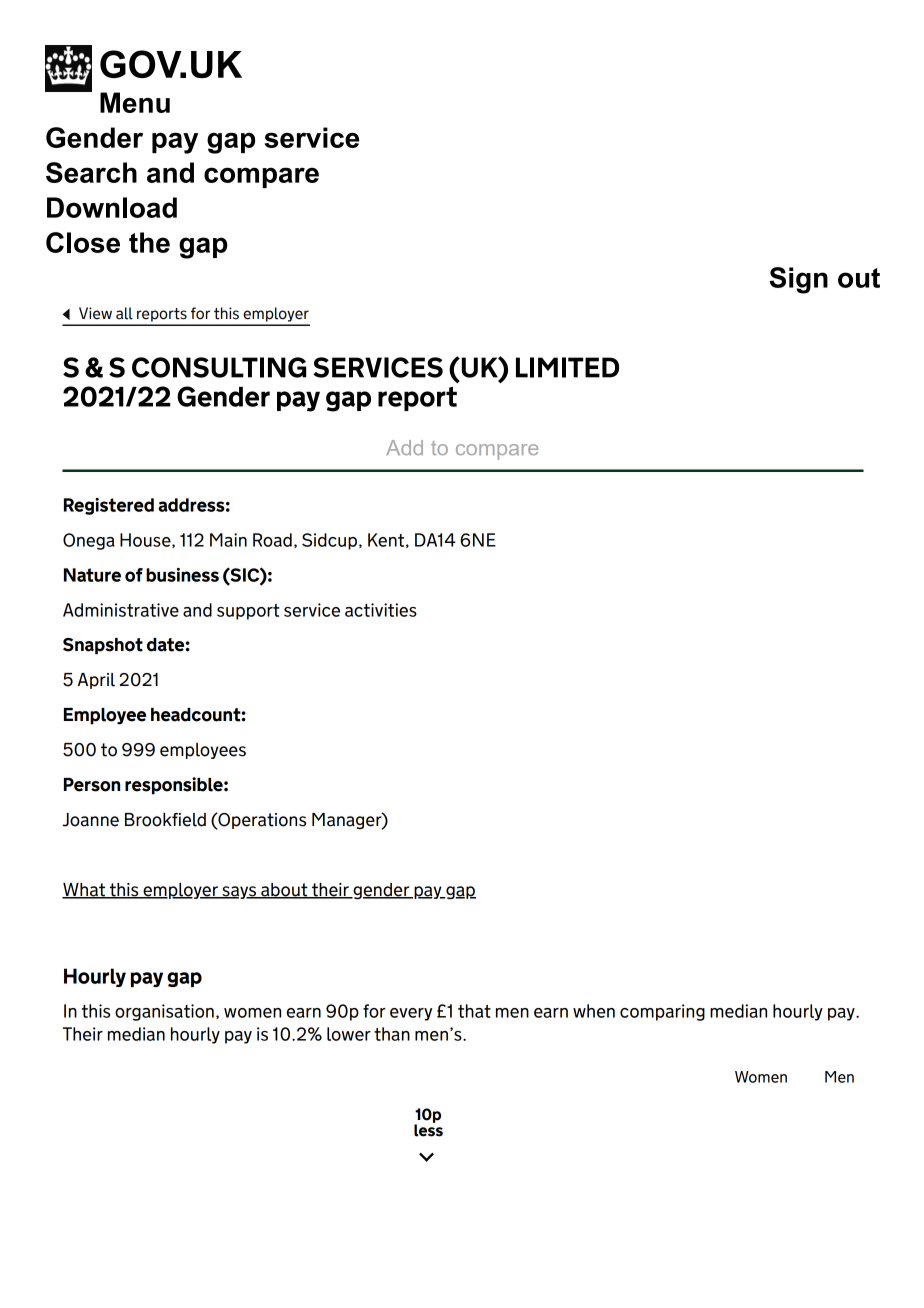  Describe the element at coordinates (165, 820) in the screenshot. I see `Brookfield` at that location.
